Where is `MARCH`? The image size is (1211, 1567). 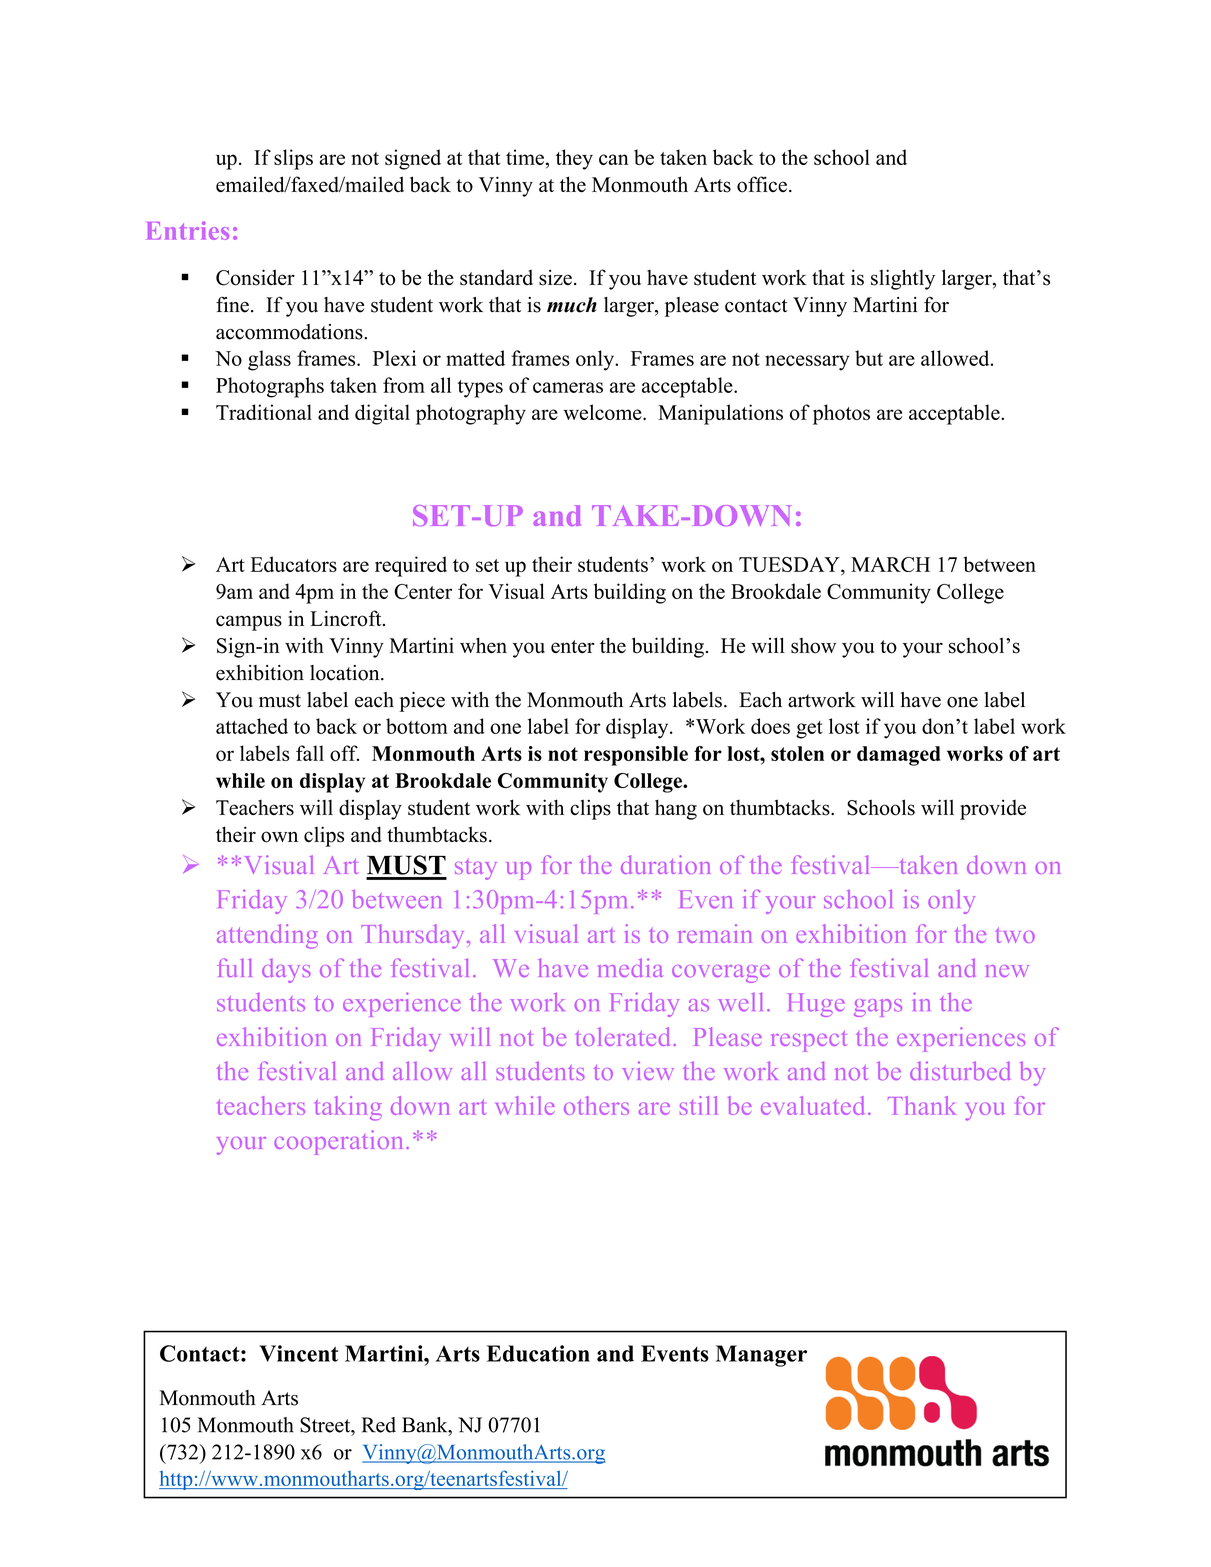 MARCH is located at coordinates (890, 564).
